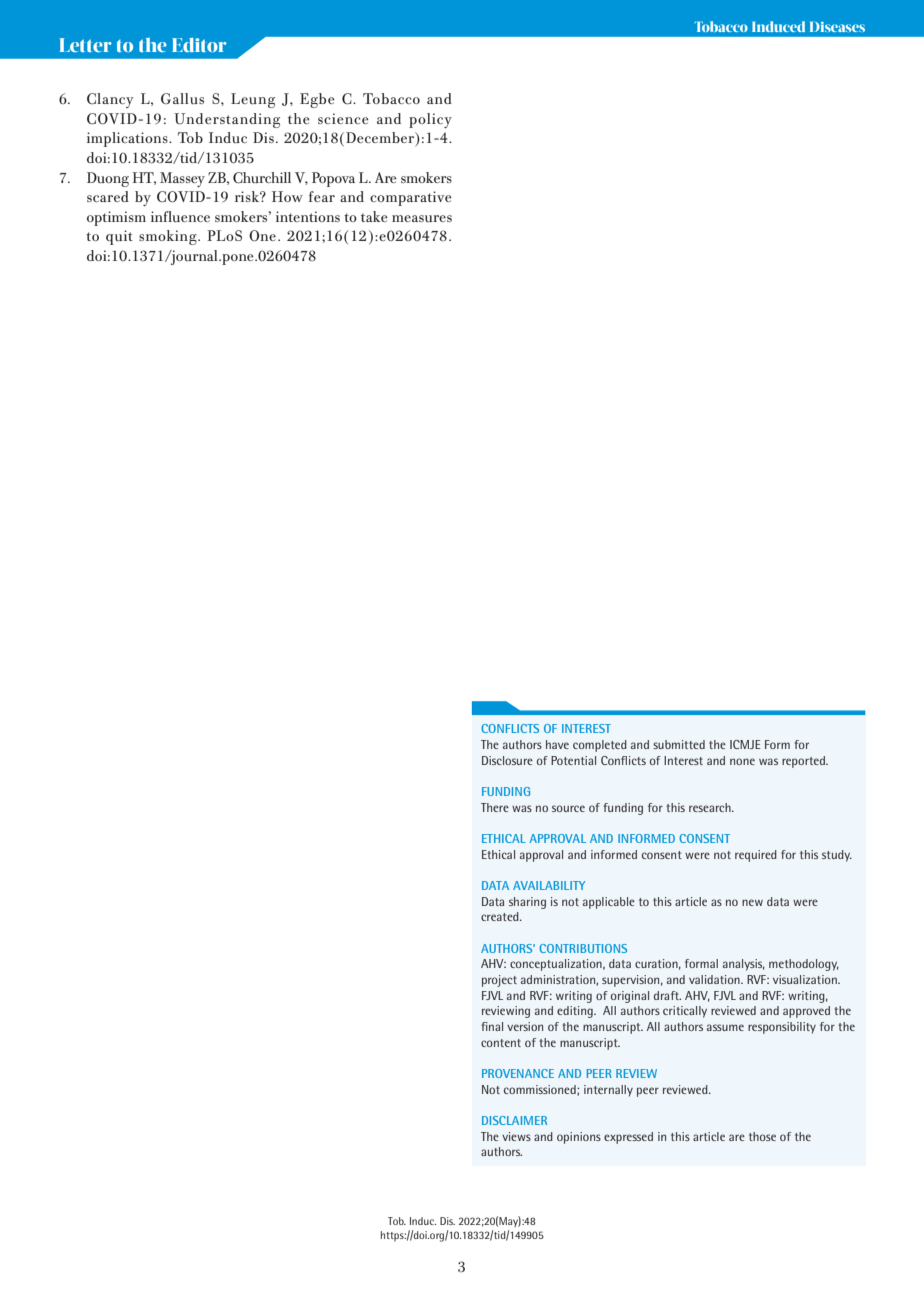  Describe the element at coordinates (430, 120) in the document. I see `policy` at that location.
